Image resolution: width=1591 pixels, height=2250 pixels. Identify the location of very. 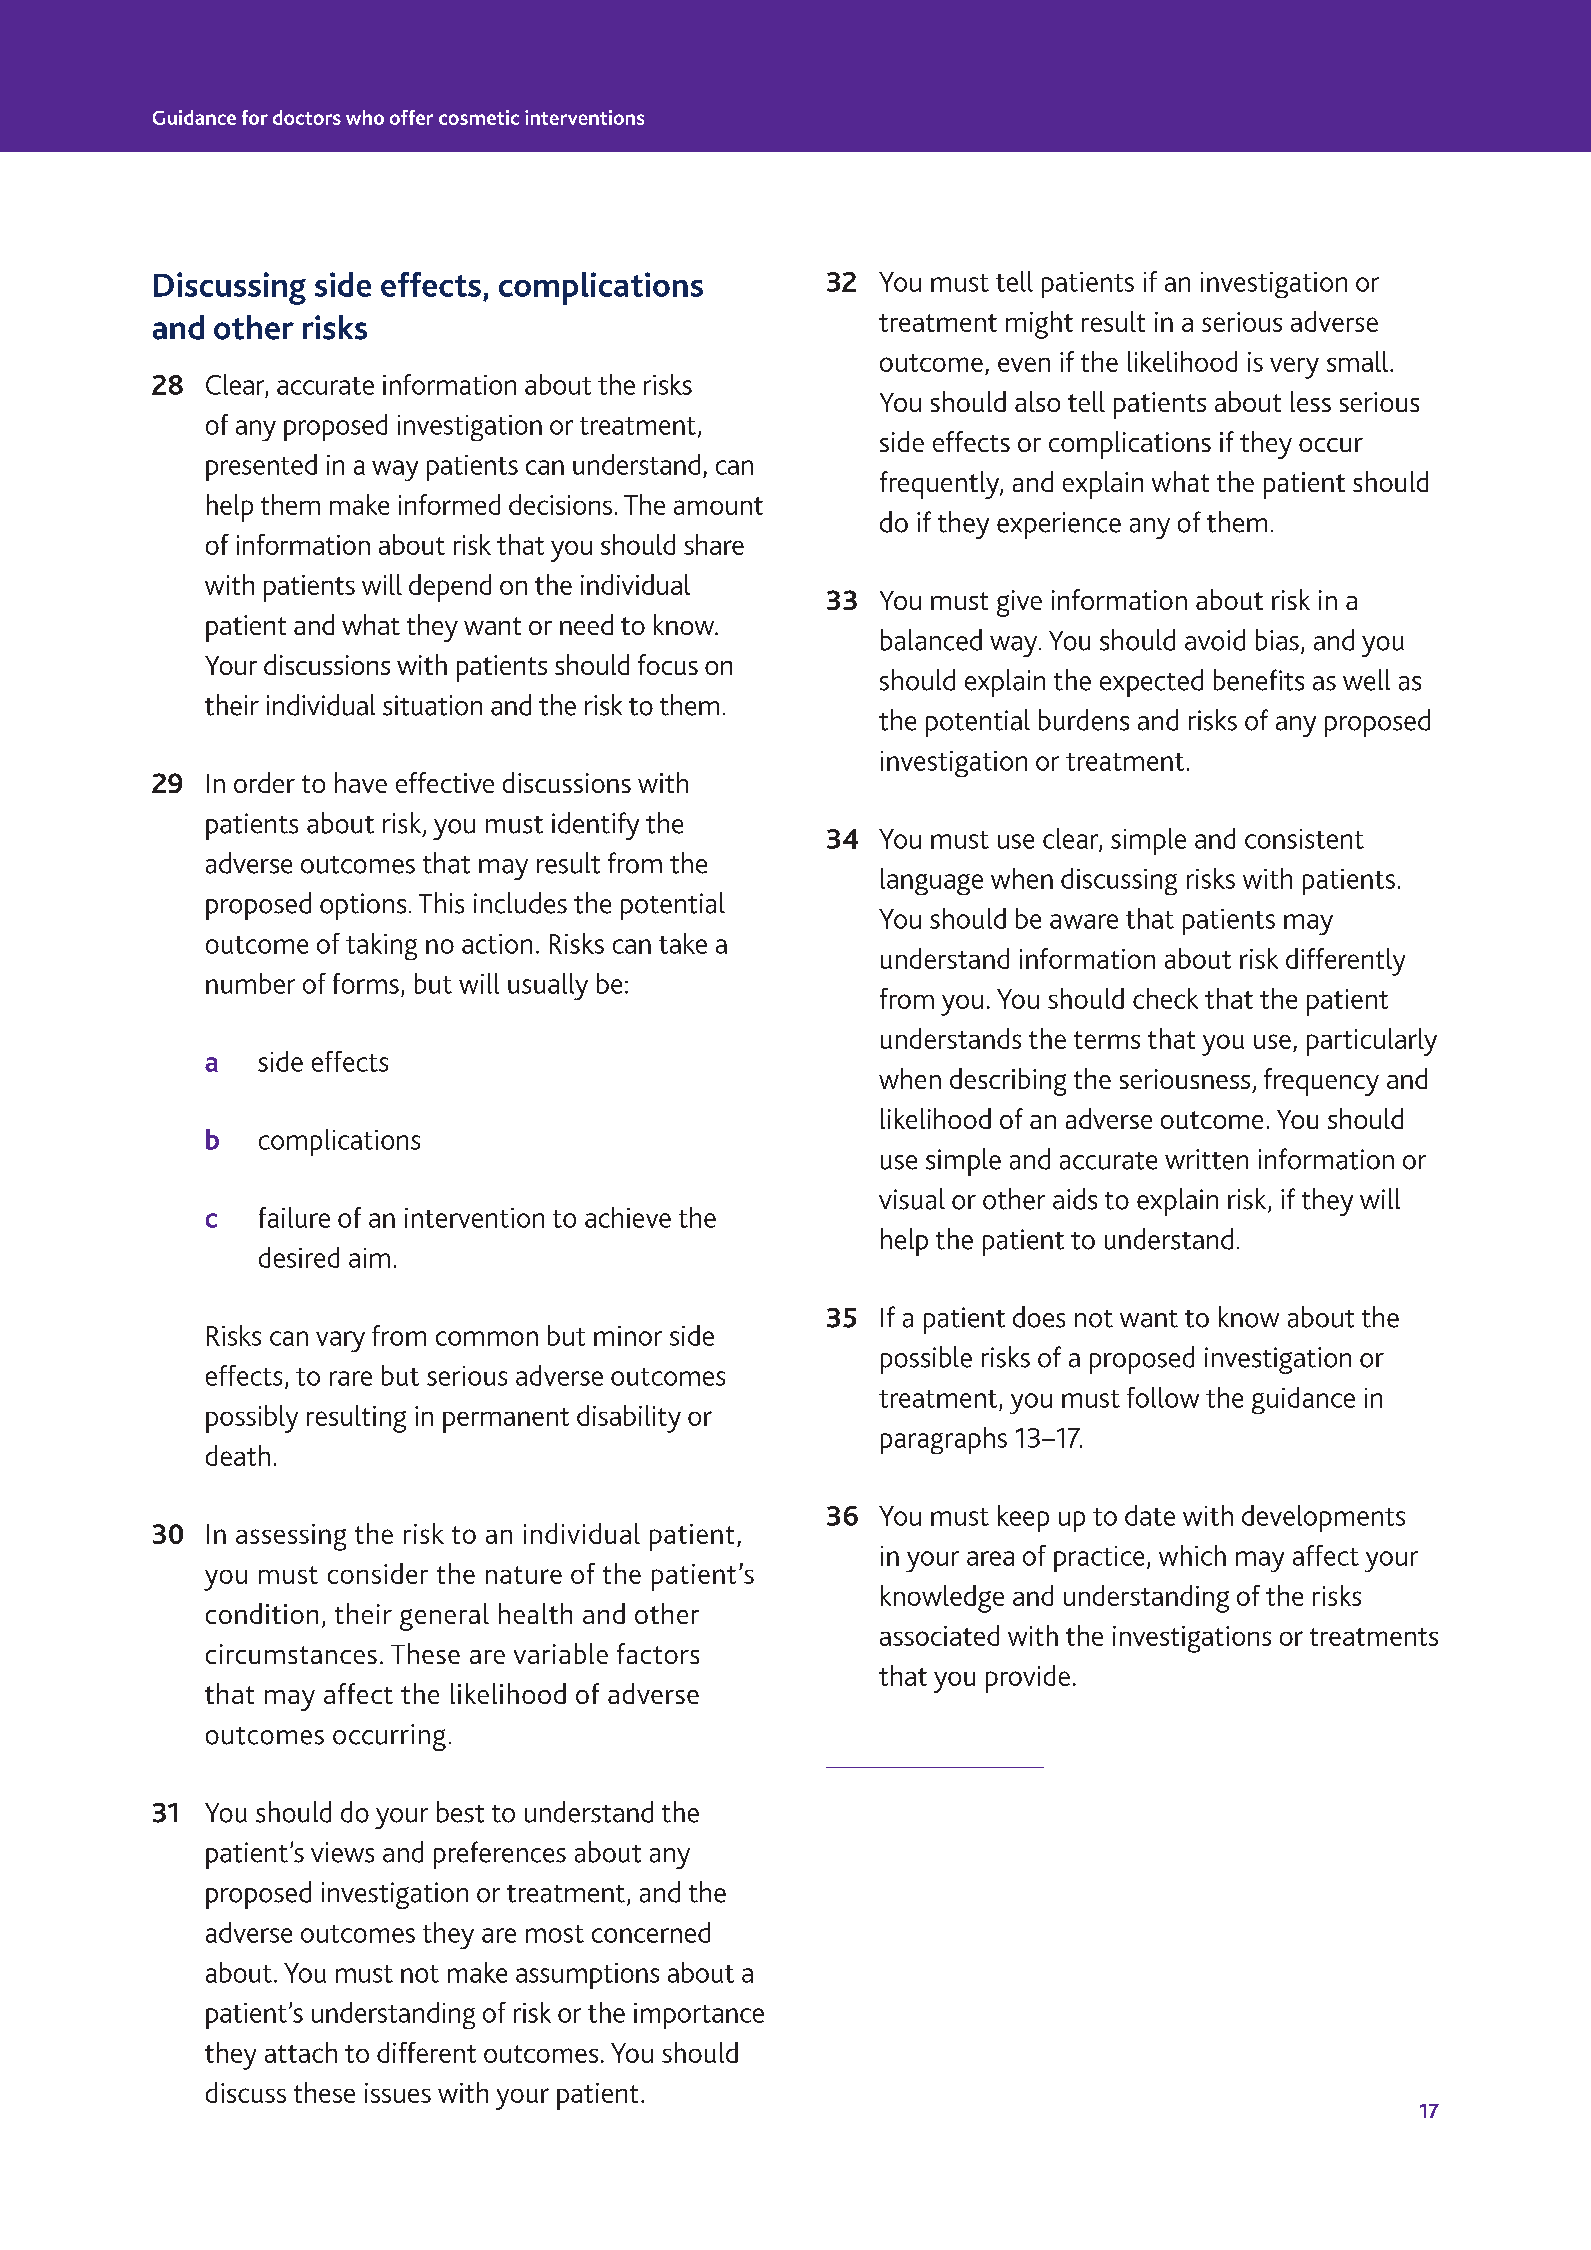
(1294, 368).
